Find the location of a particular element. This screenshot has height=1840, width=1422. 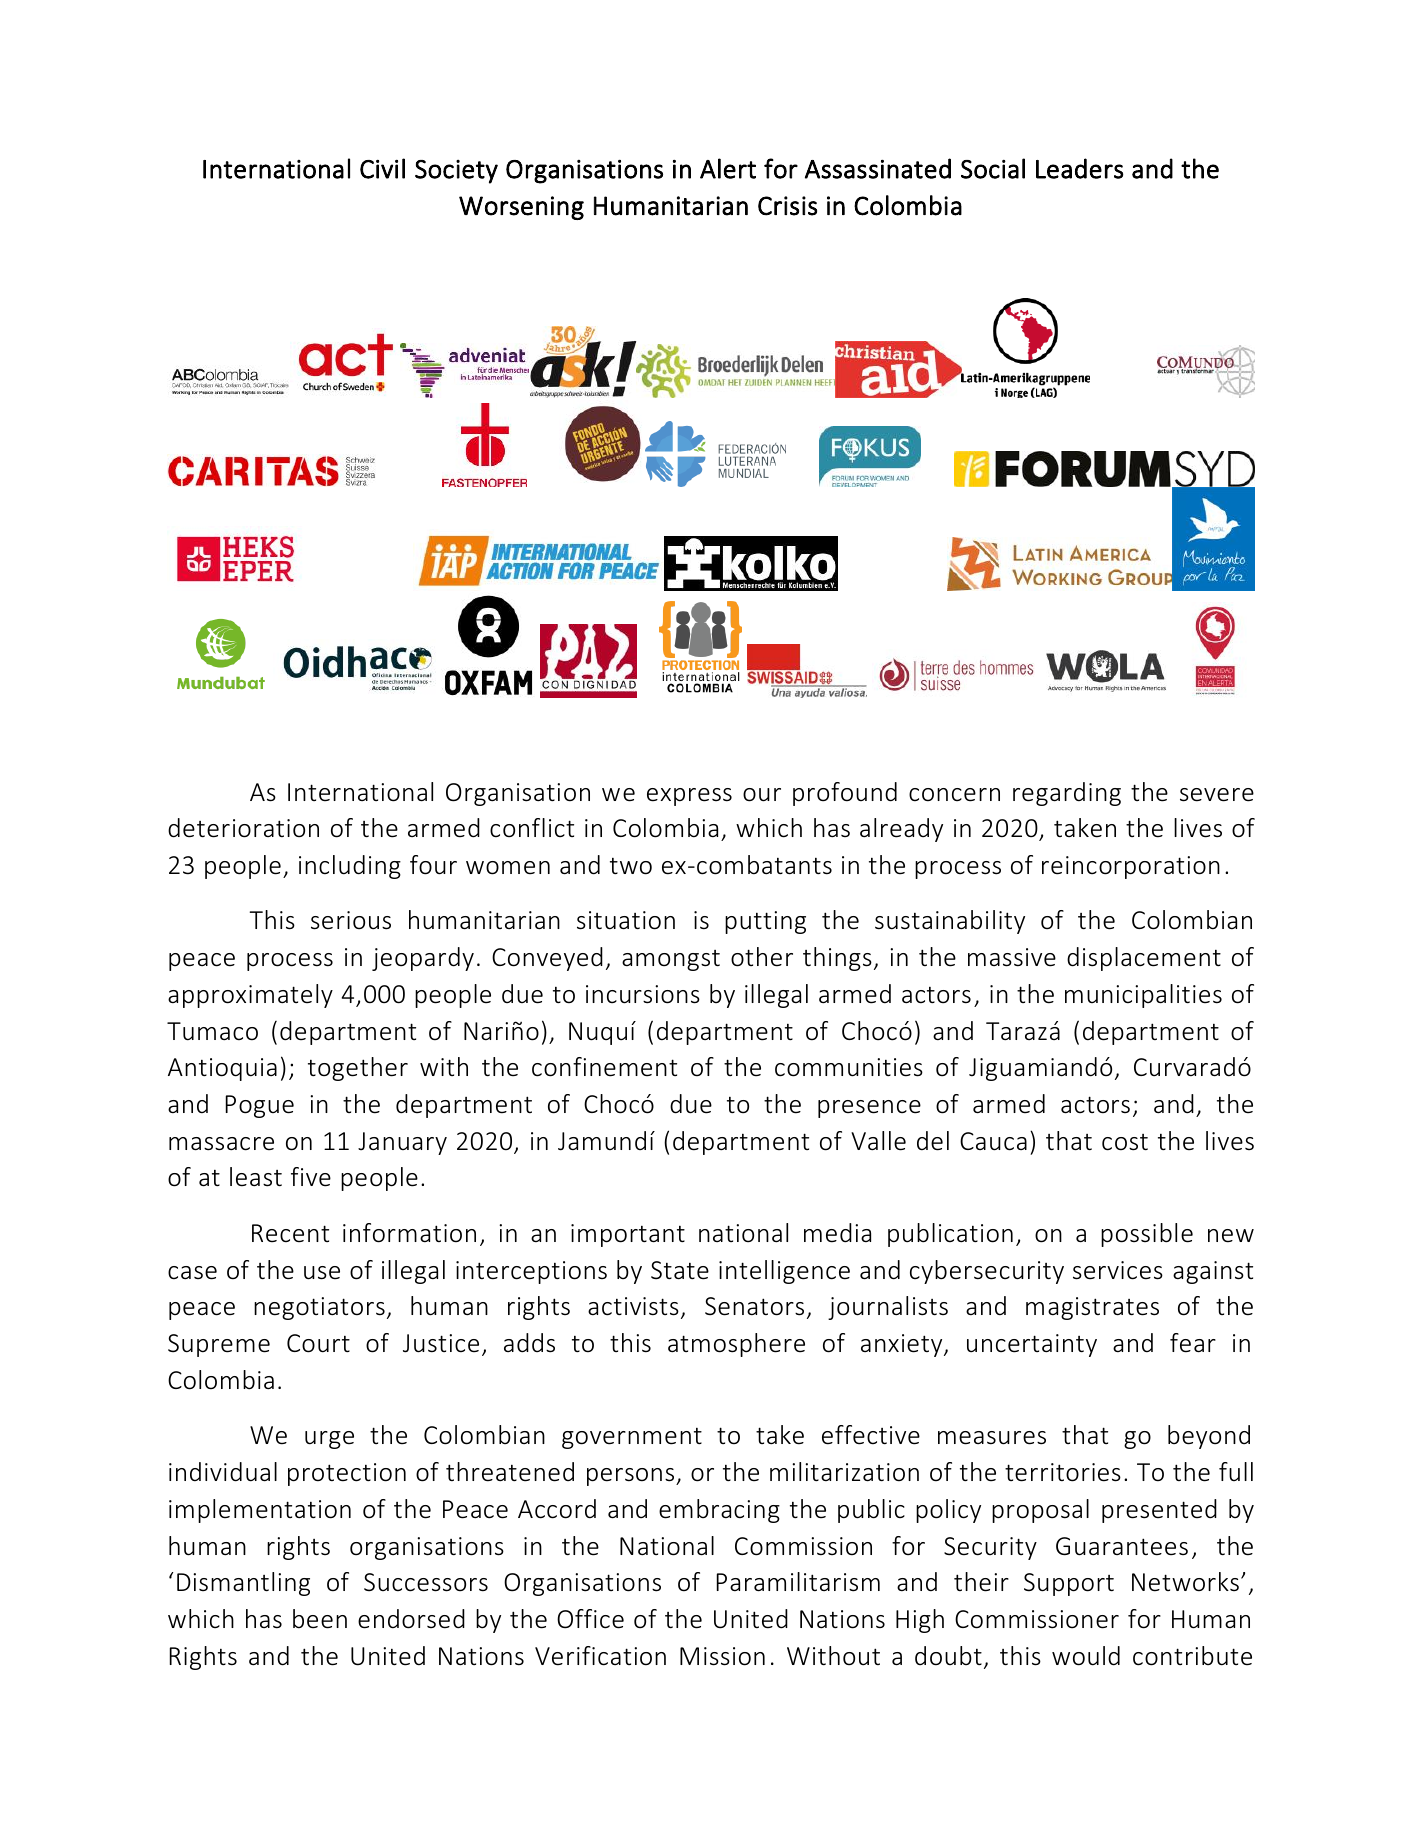

express is located at coordinates (689, 797).
